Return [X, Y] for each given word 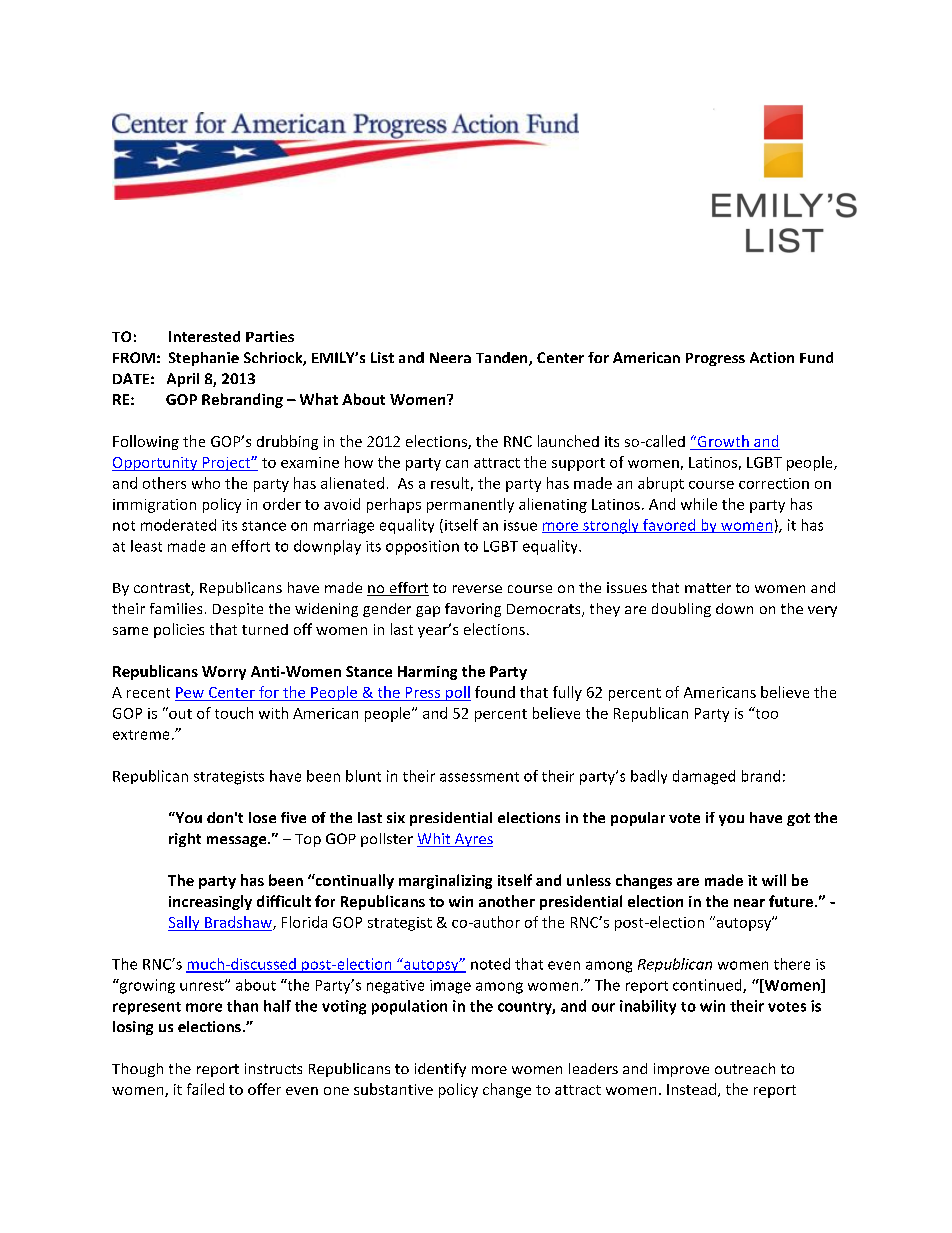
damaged [704, 777]
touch [234, 713]
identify [440, 1070]
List [382, 357]
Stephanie [204, 359]
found [495, 692]
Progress [715, 359]
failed [205, 1089]
